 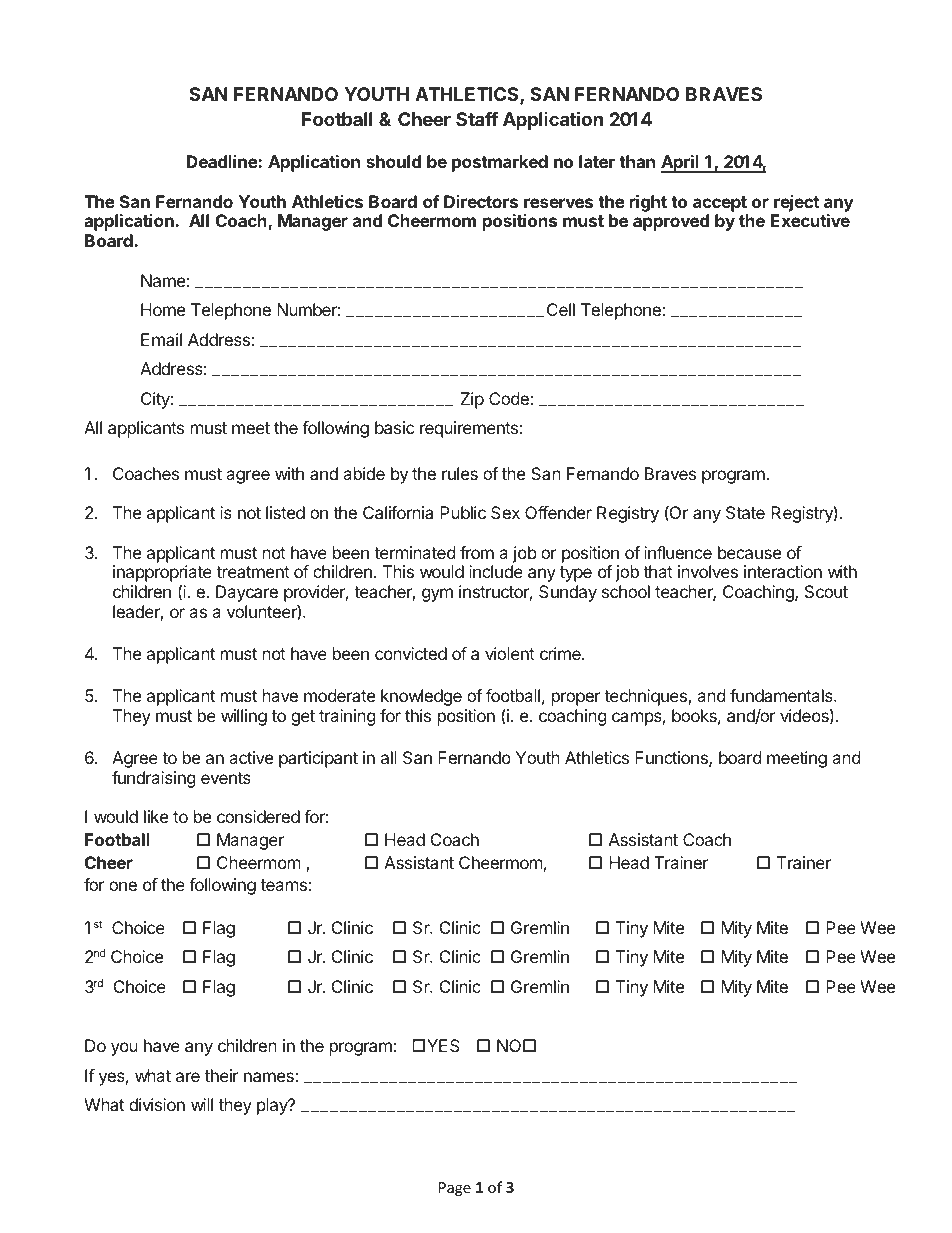 What do you see at coordinates (247, 593) in the screenshot?
I see `Daycare` at bounding box center [247, 593].
